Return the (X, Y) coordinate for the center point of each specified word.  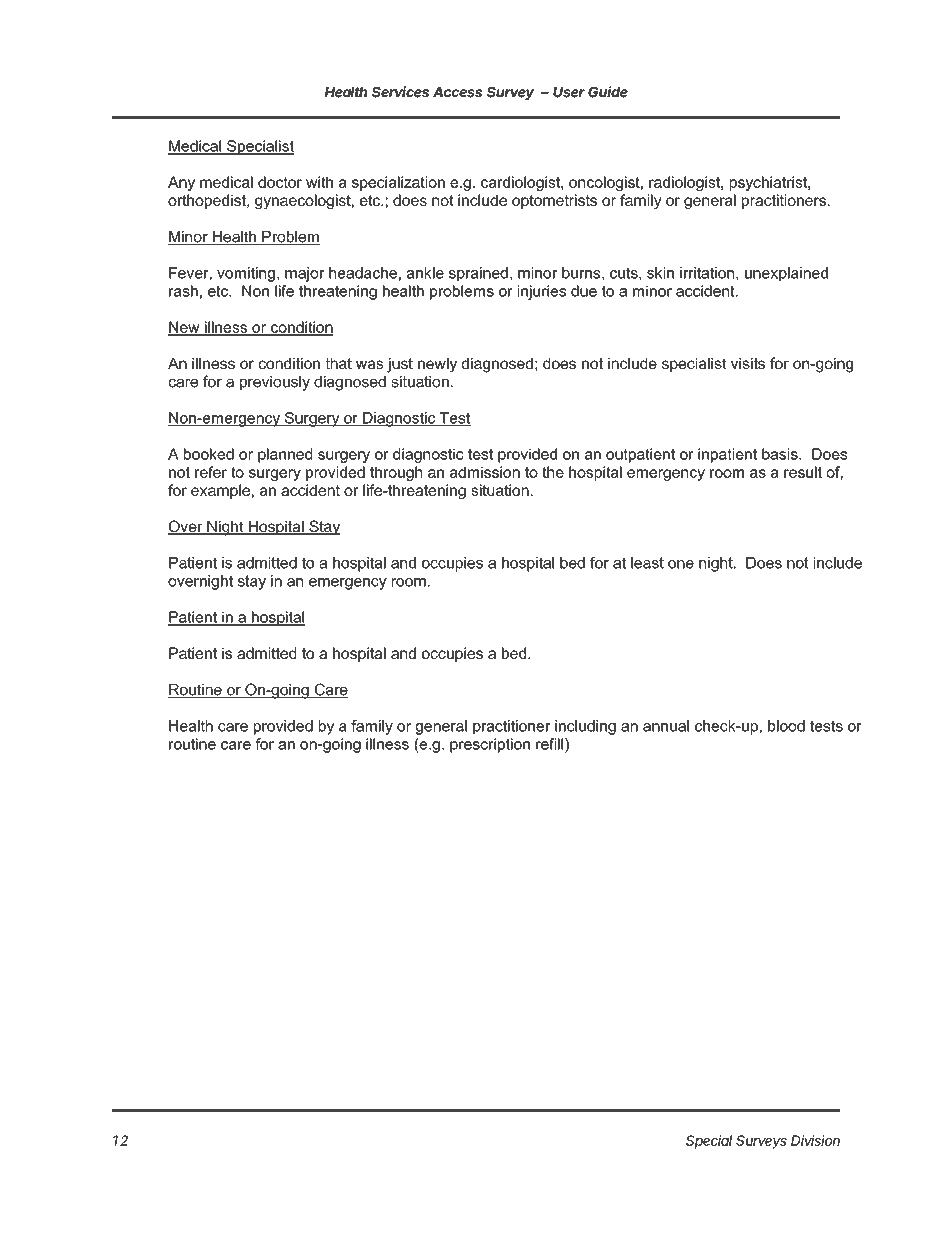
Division (815, 1140)
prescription (490, 745)
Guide (608, 92)
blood (786, 726)
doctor (280, 182)
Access (457, 92)
